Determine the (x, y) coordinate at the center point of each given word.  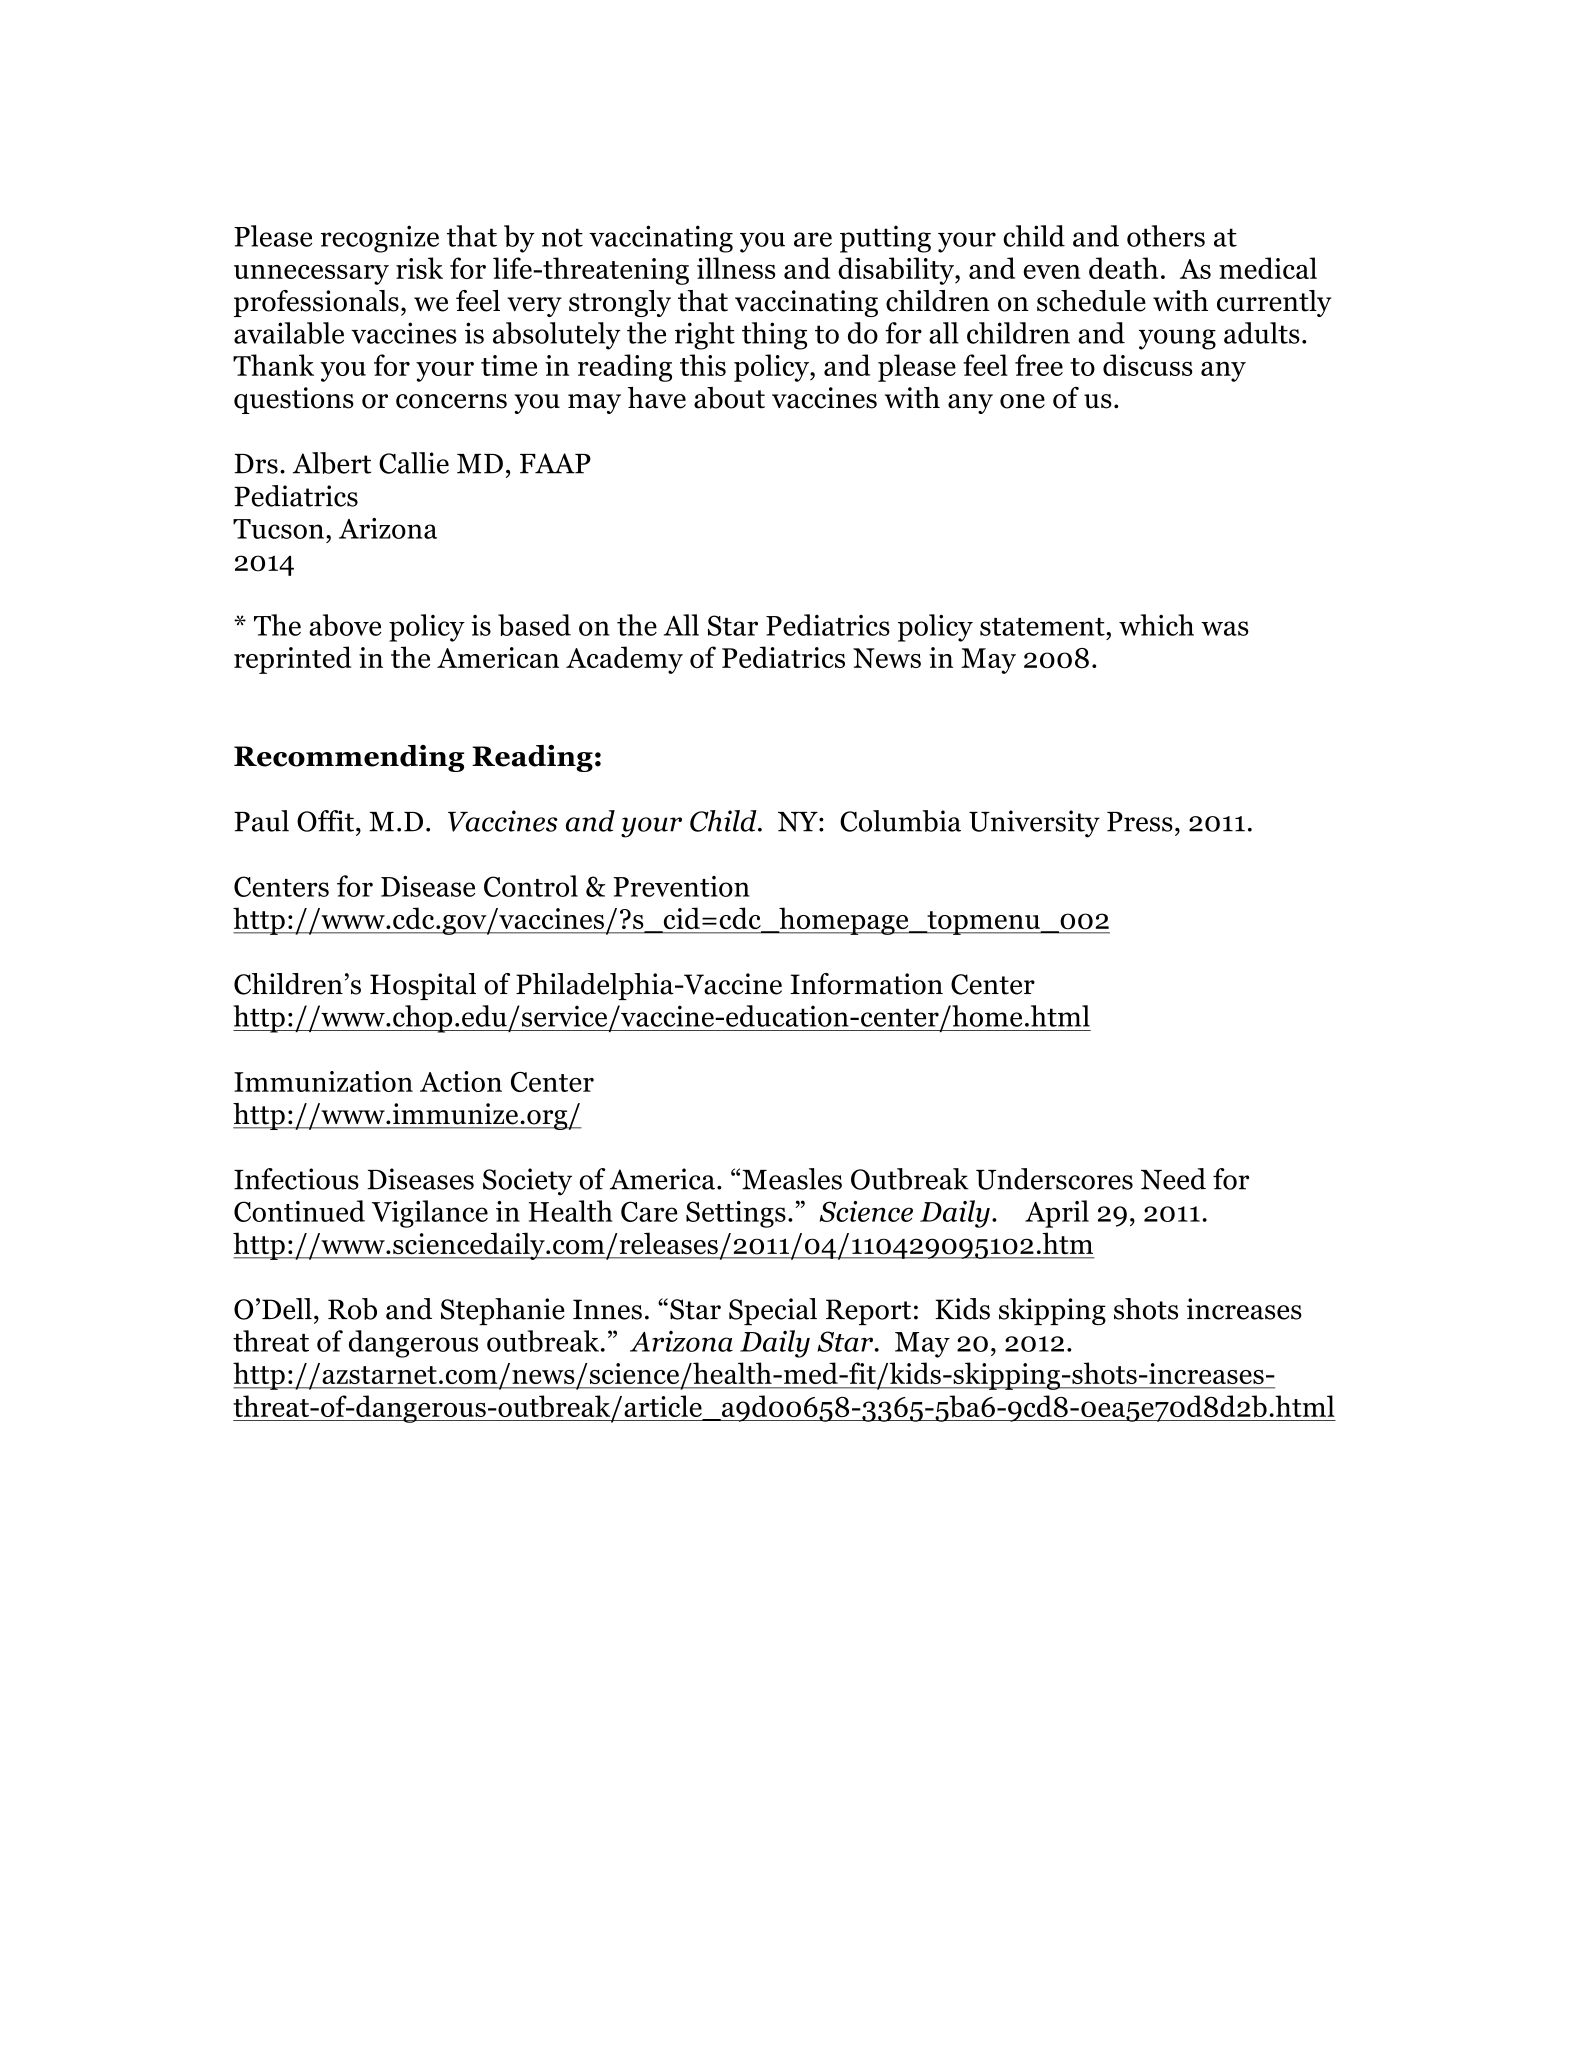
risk (419, 268)
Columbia (900, 821)
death (1123, 268)
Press (1140, 822)
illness (736, 268)
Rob (352, 1309)
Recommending (349, 758)
